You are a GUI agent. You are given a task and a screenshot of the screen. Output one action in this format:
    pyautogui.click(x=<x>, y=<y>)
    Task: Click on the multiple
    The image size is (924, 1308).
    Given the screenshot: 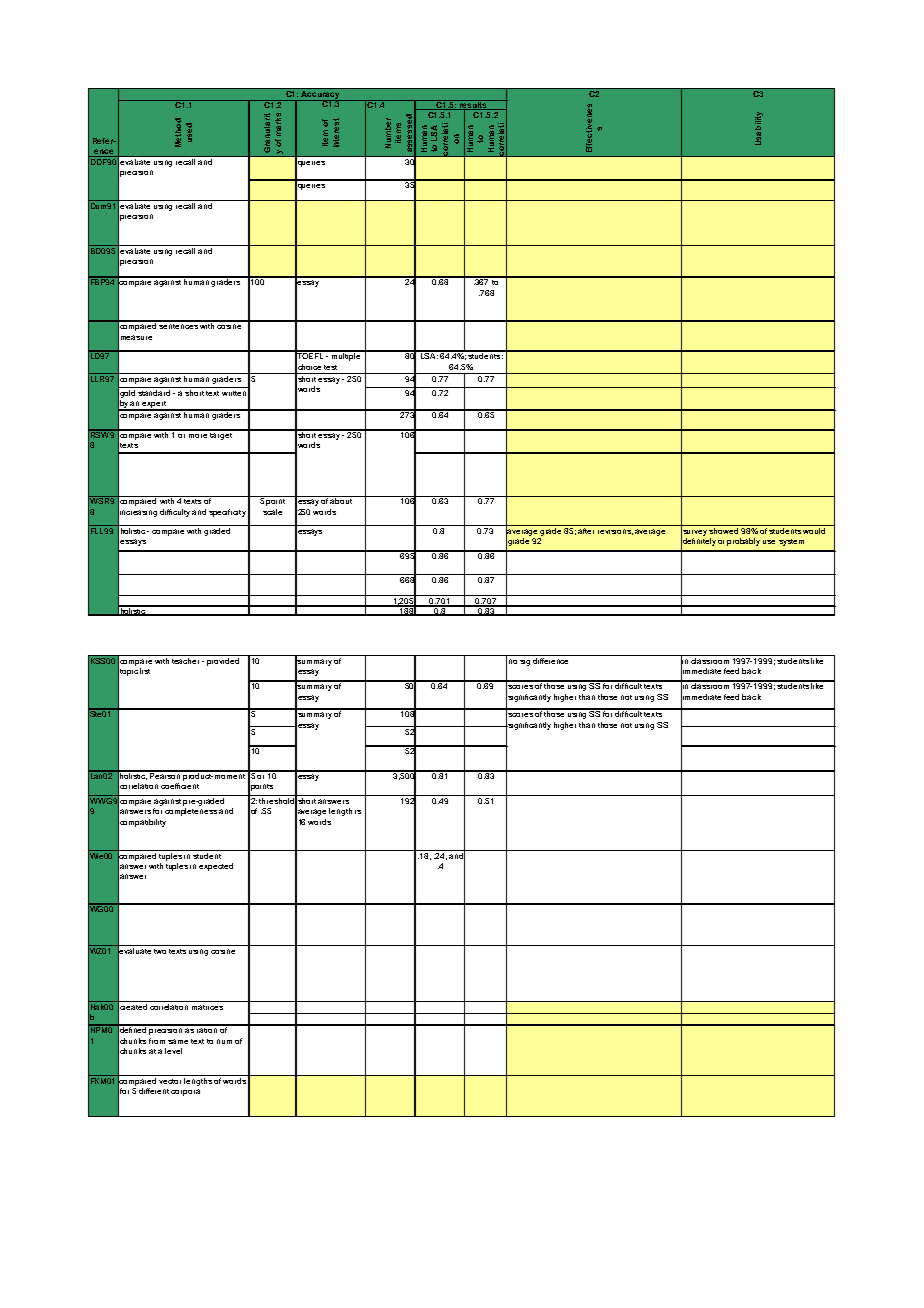 What is the action you would take?
    pyautogui.click(x=346, y=356)
